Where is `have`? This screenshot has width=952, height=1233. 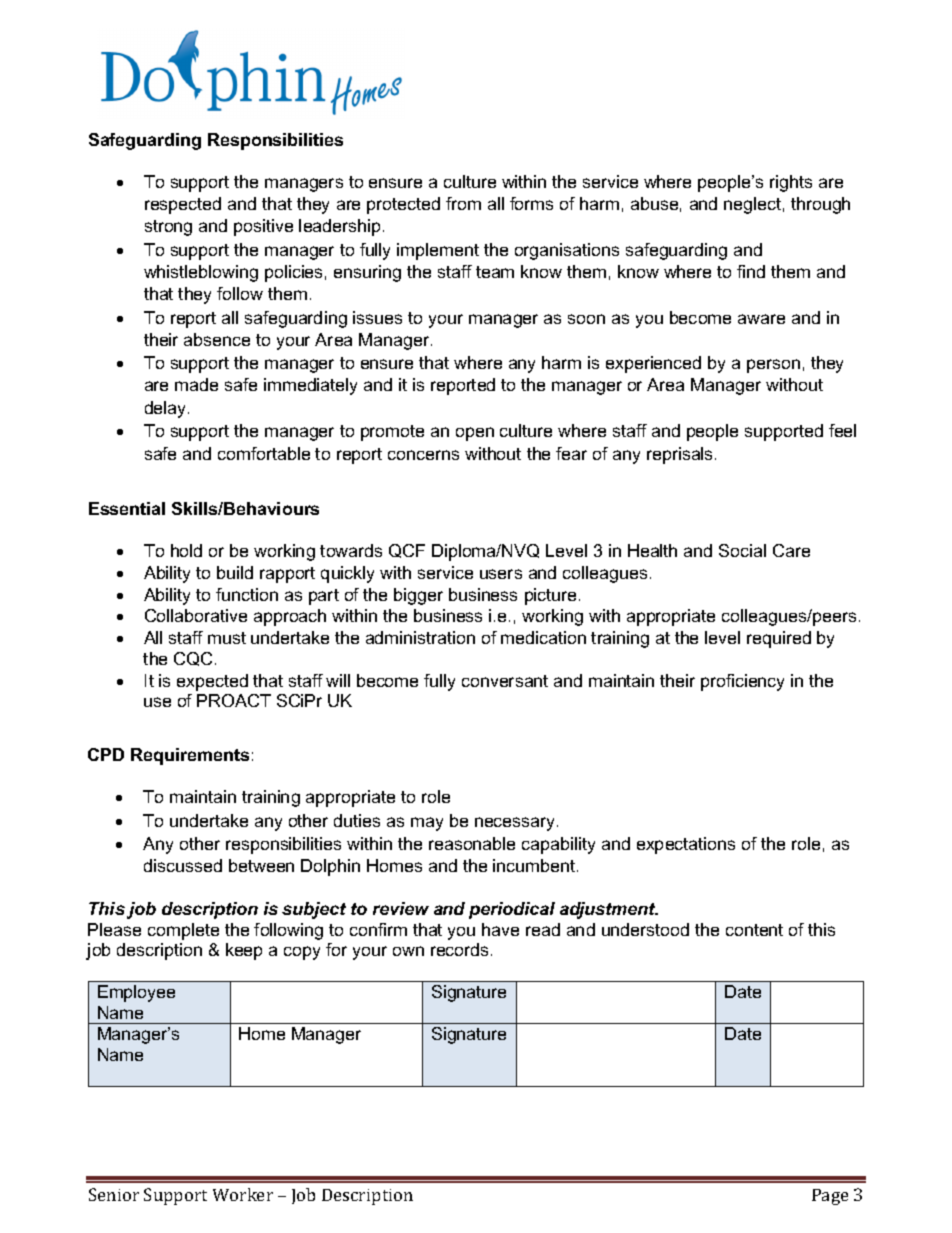 have is located at coordinates (500, 929).
